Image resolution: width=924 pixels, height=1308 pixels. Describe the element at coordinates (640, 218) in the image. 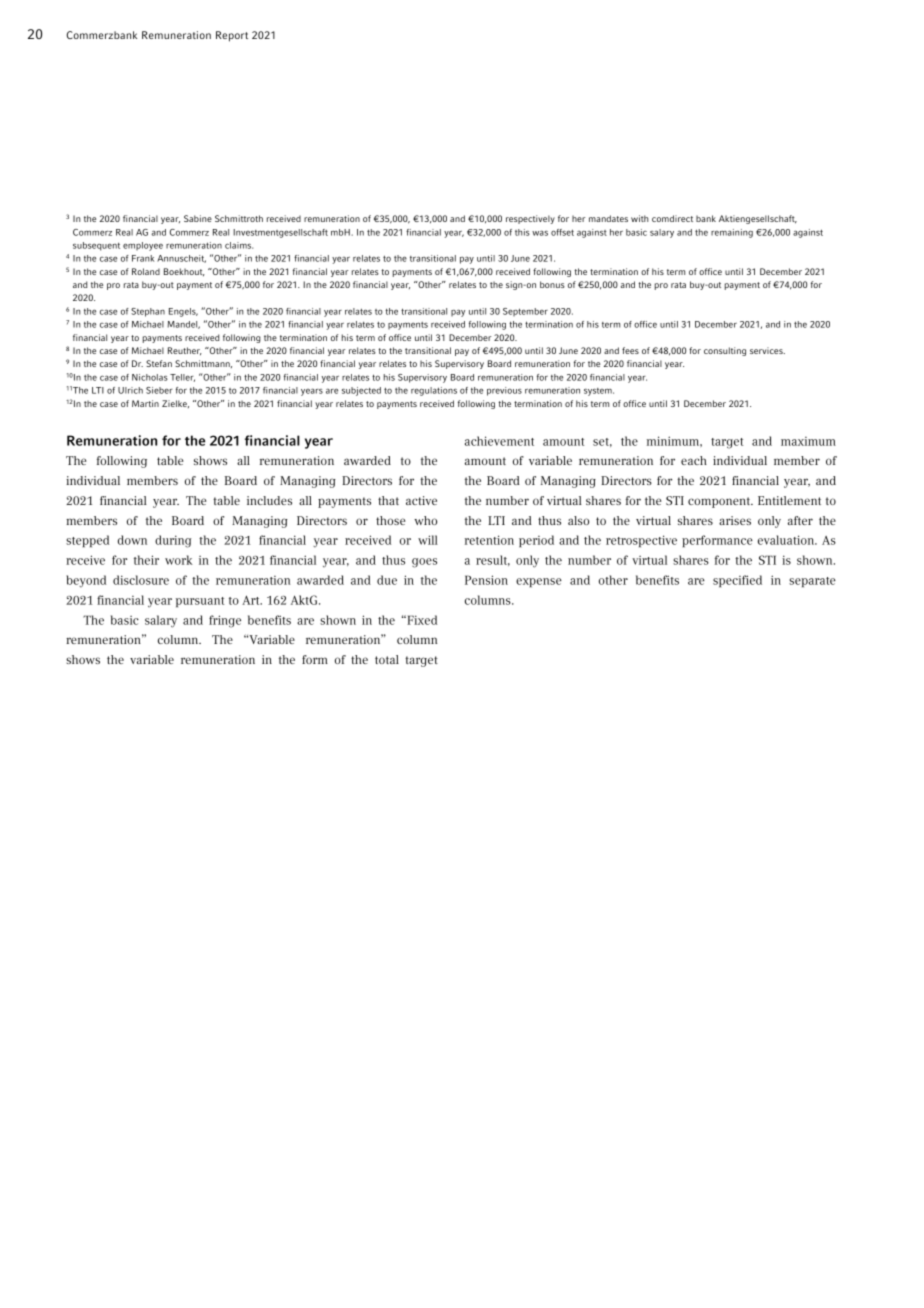

I see `with` at that location.
